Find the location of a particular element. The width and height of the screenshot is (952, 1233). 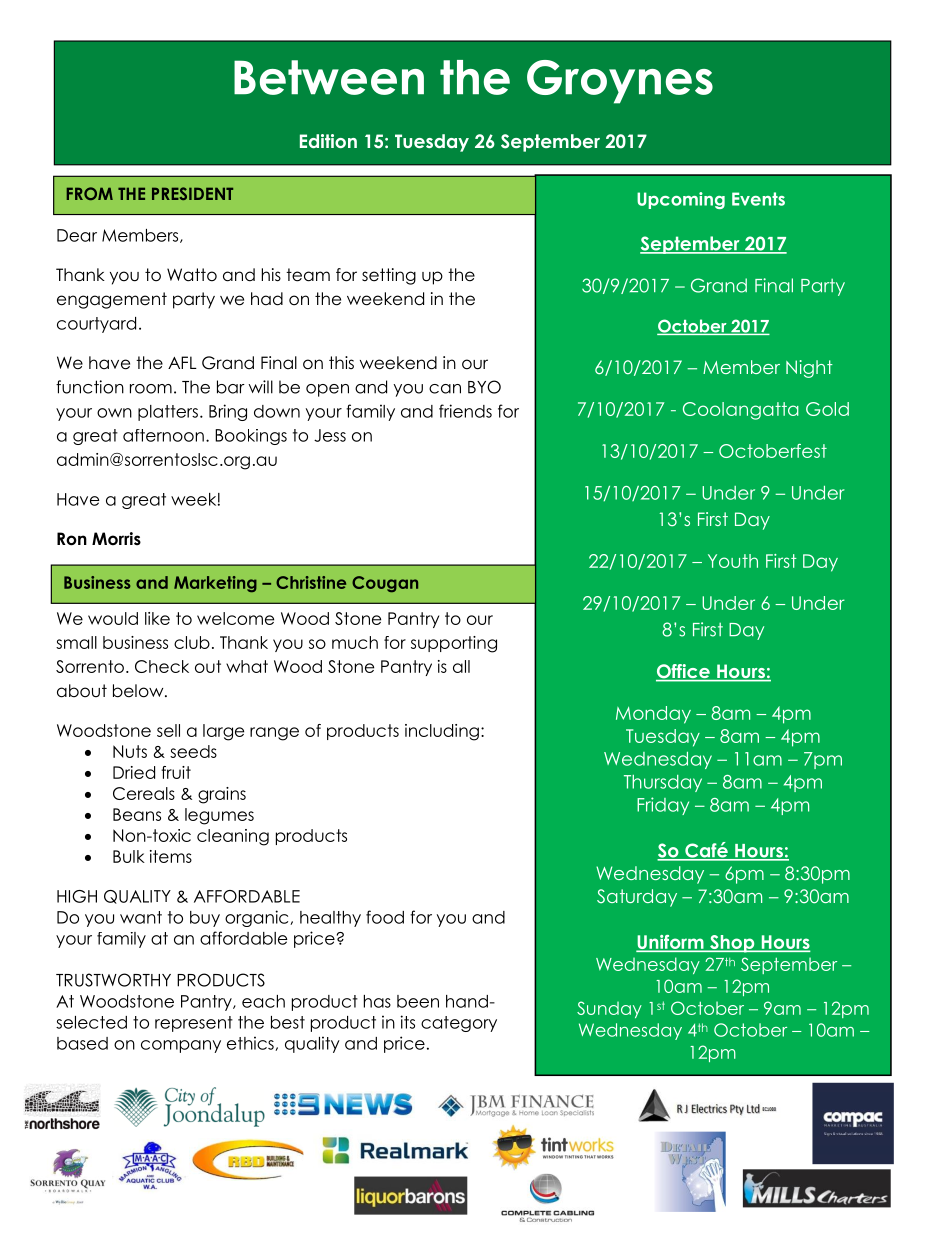

sell is located at coordinates (168, 730).
